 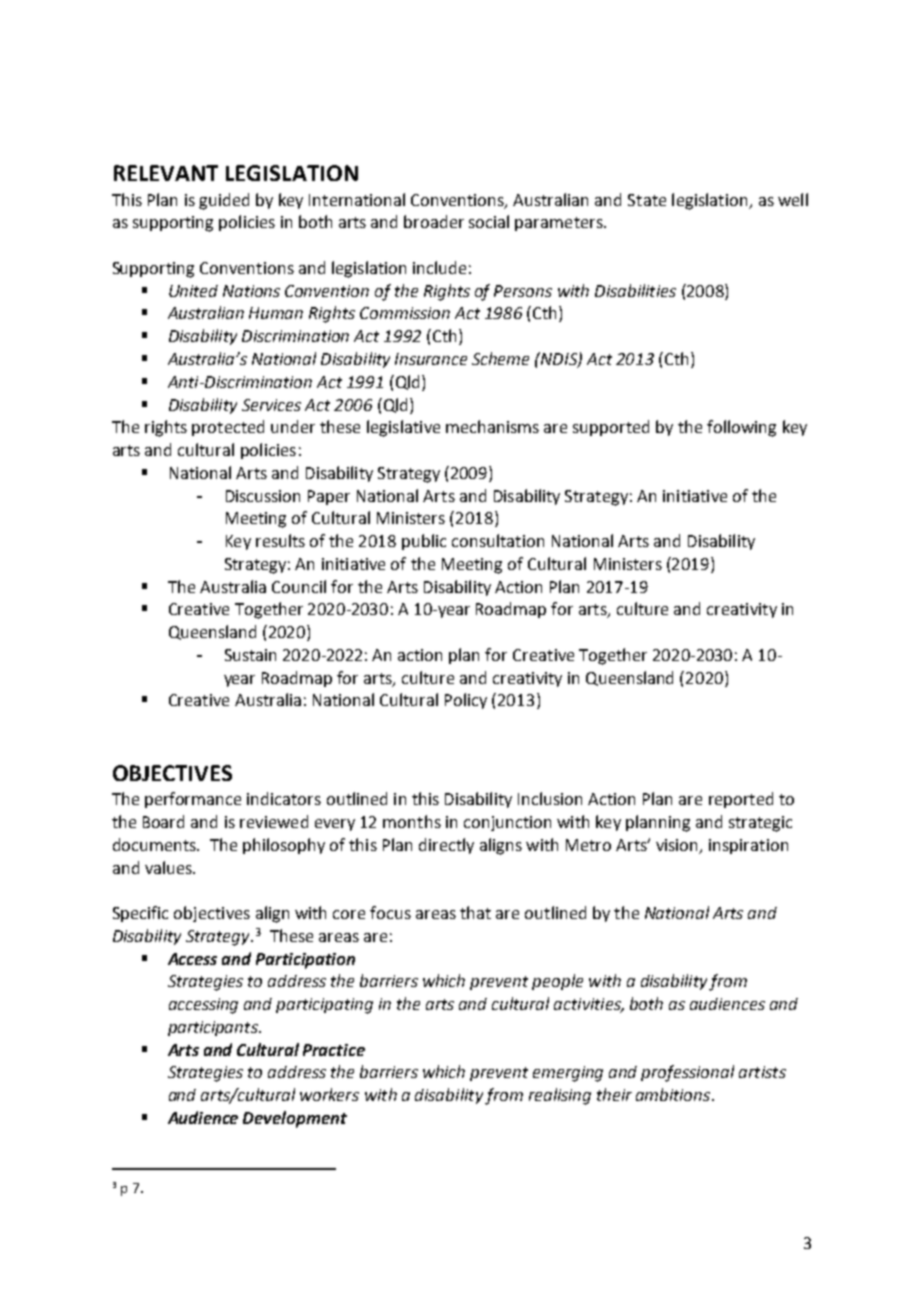 I want to click on Discussion, so click(x=263, y=496).
